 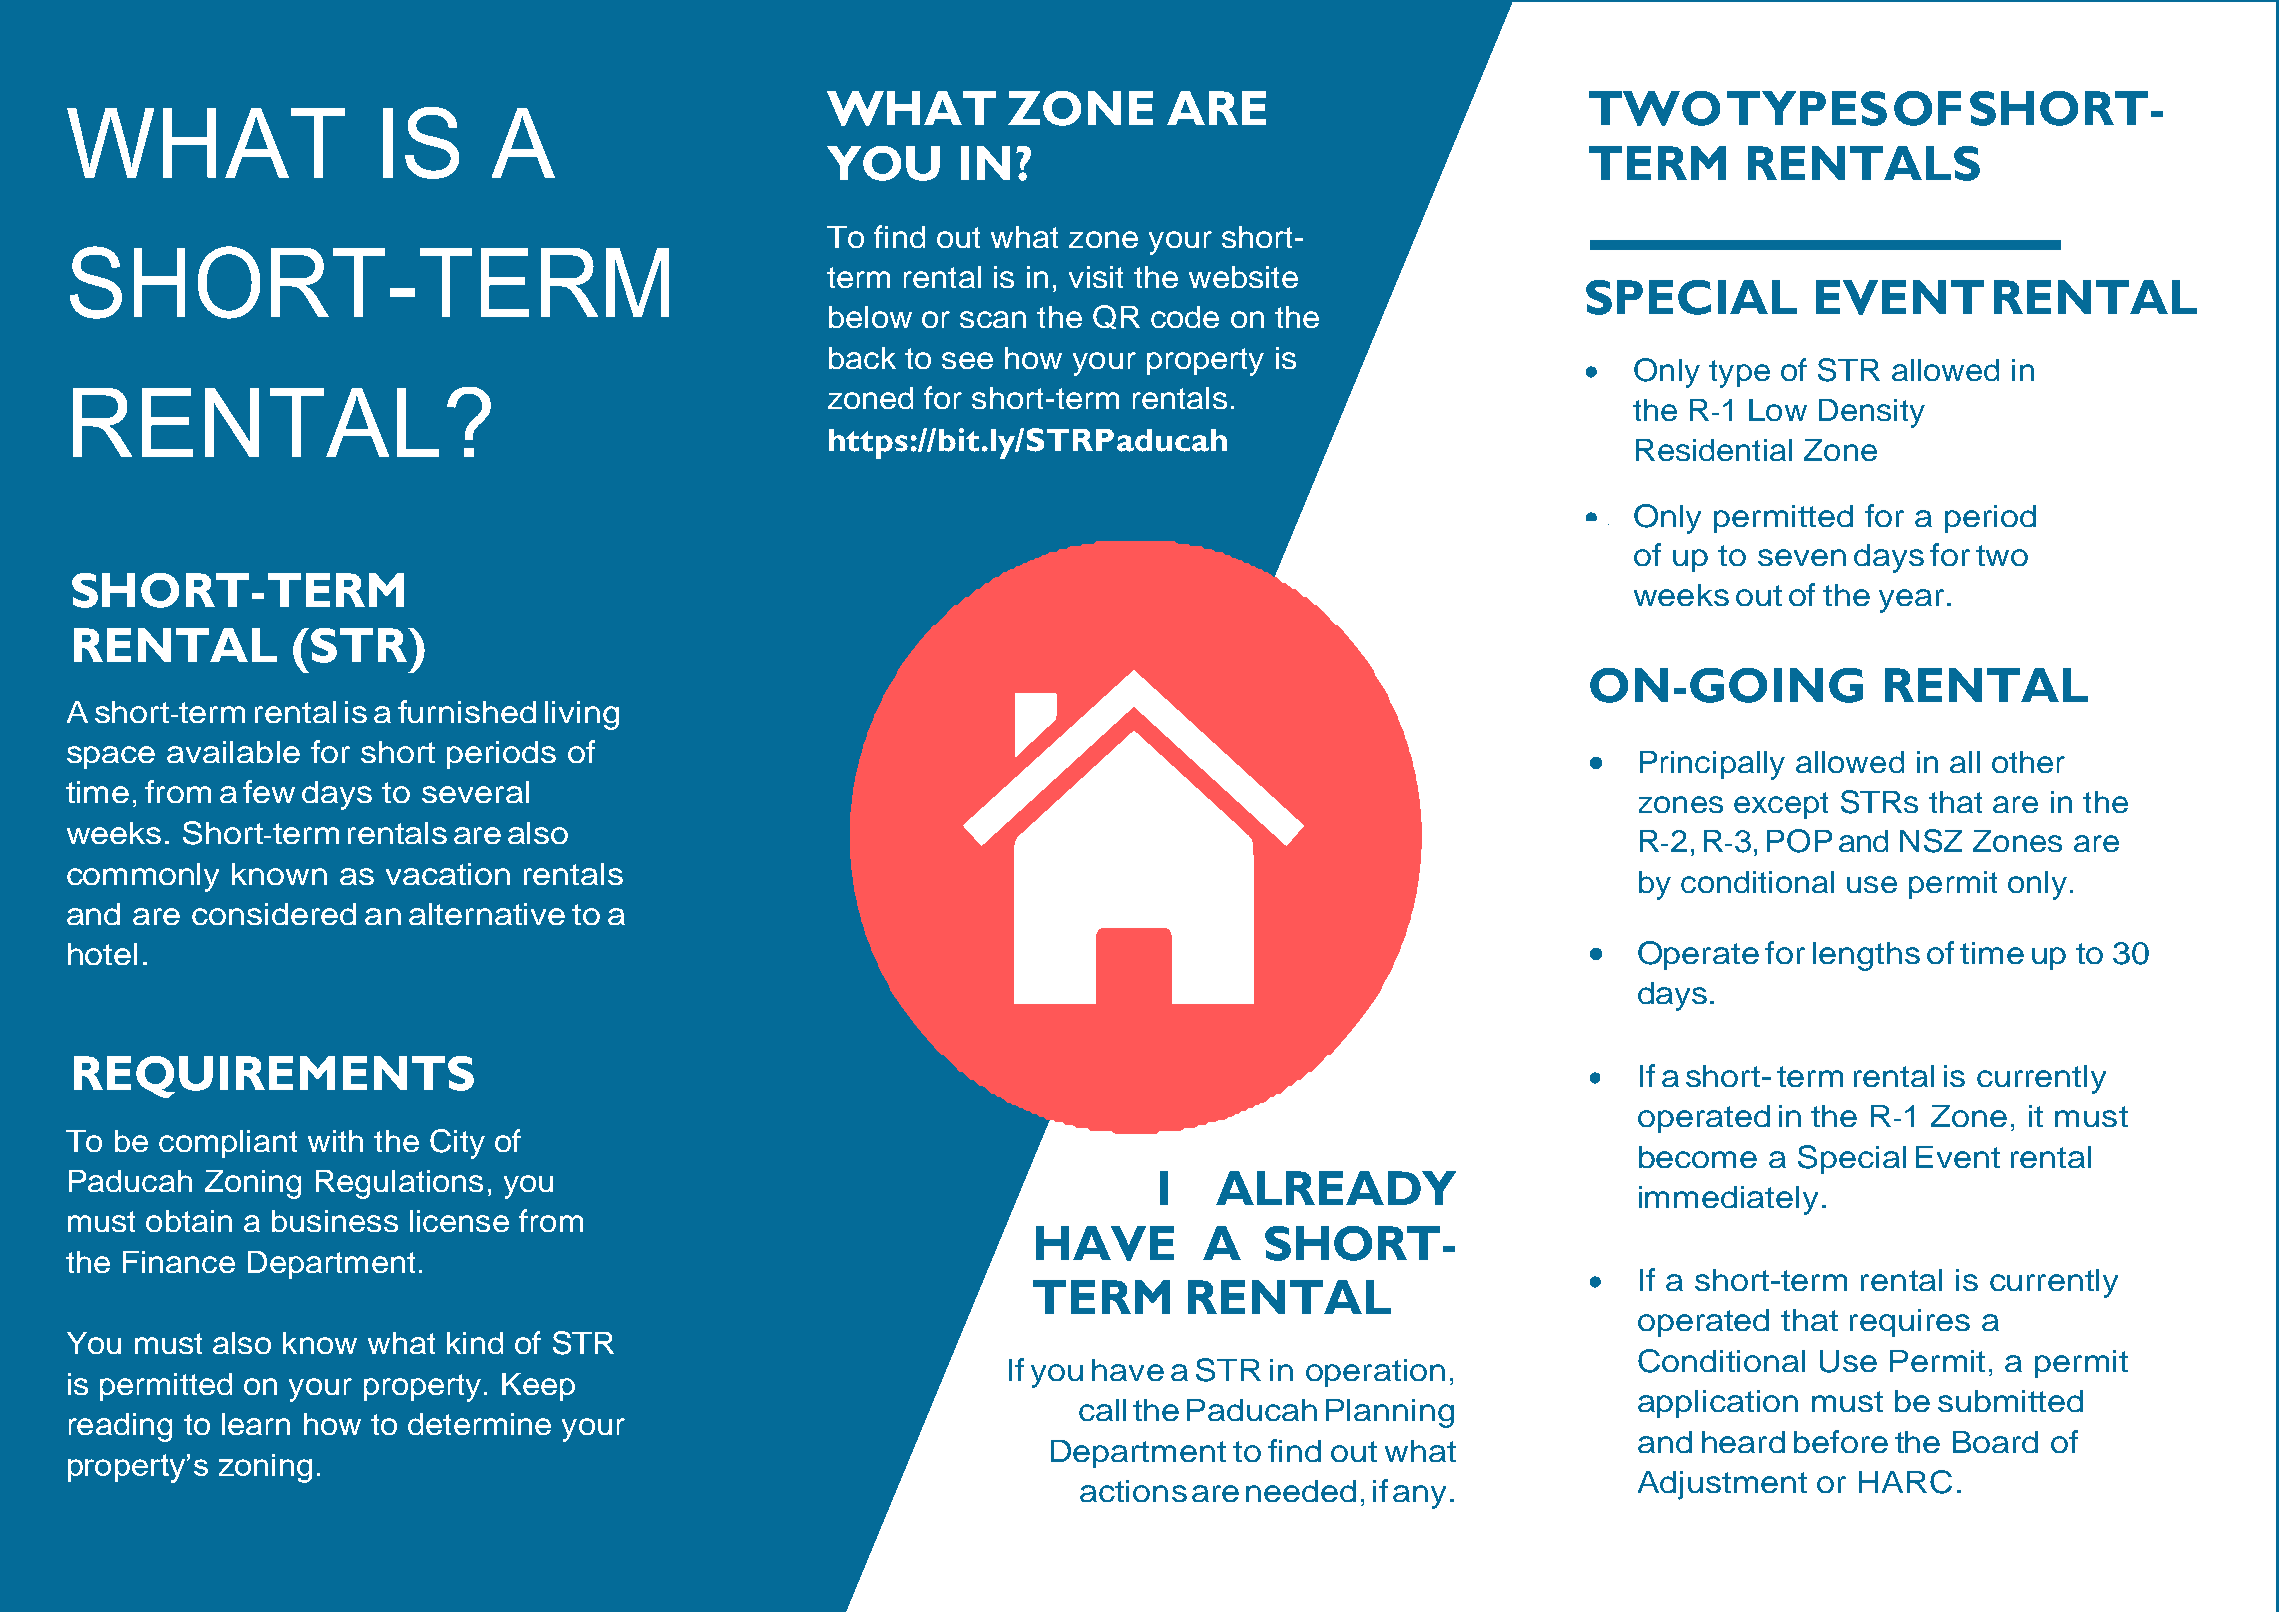 What do you see at coordinates (256, 1424) in the screenshot?
I see `learn` at bounding box center [256, 1424].
